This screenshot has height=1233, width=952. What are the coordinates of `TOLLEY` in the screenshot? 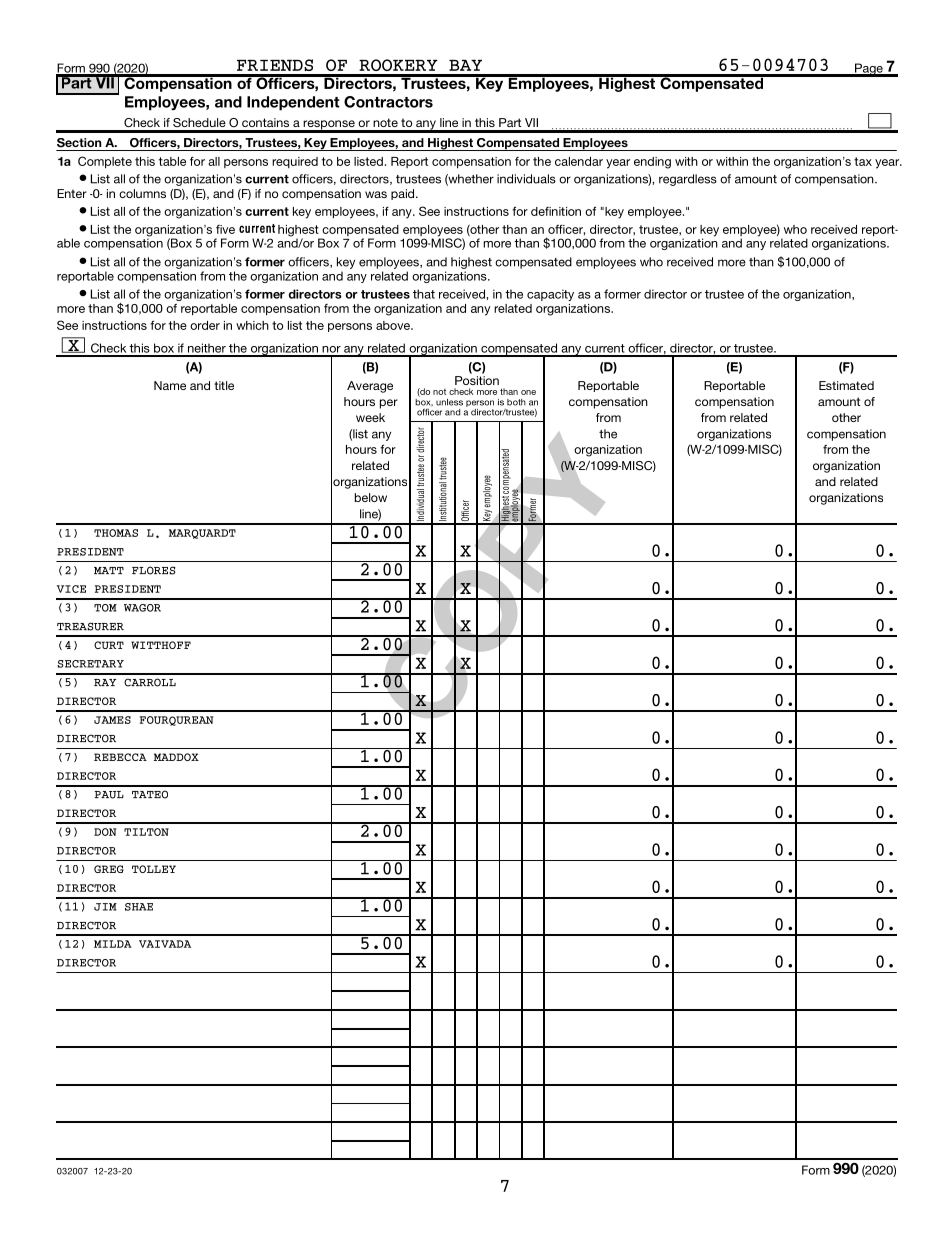 It's located at (154, 869).
